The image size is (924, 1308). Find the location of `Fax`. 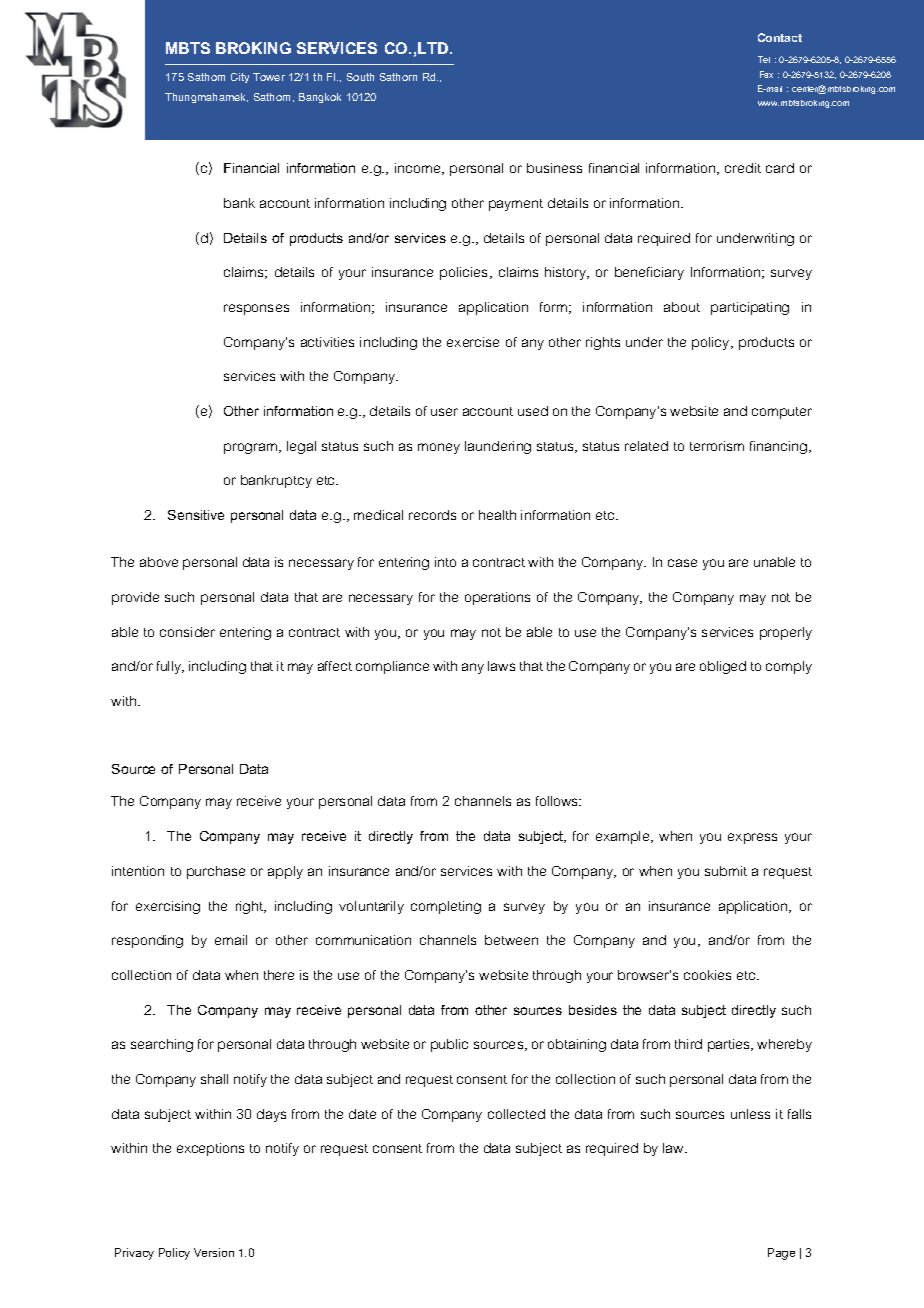

Fax is located at coordinates (766, 74).
